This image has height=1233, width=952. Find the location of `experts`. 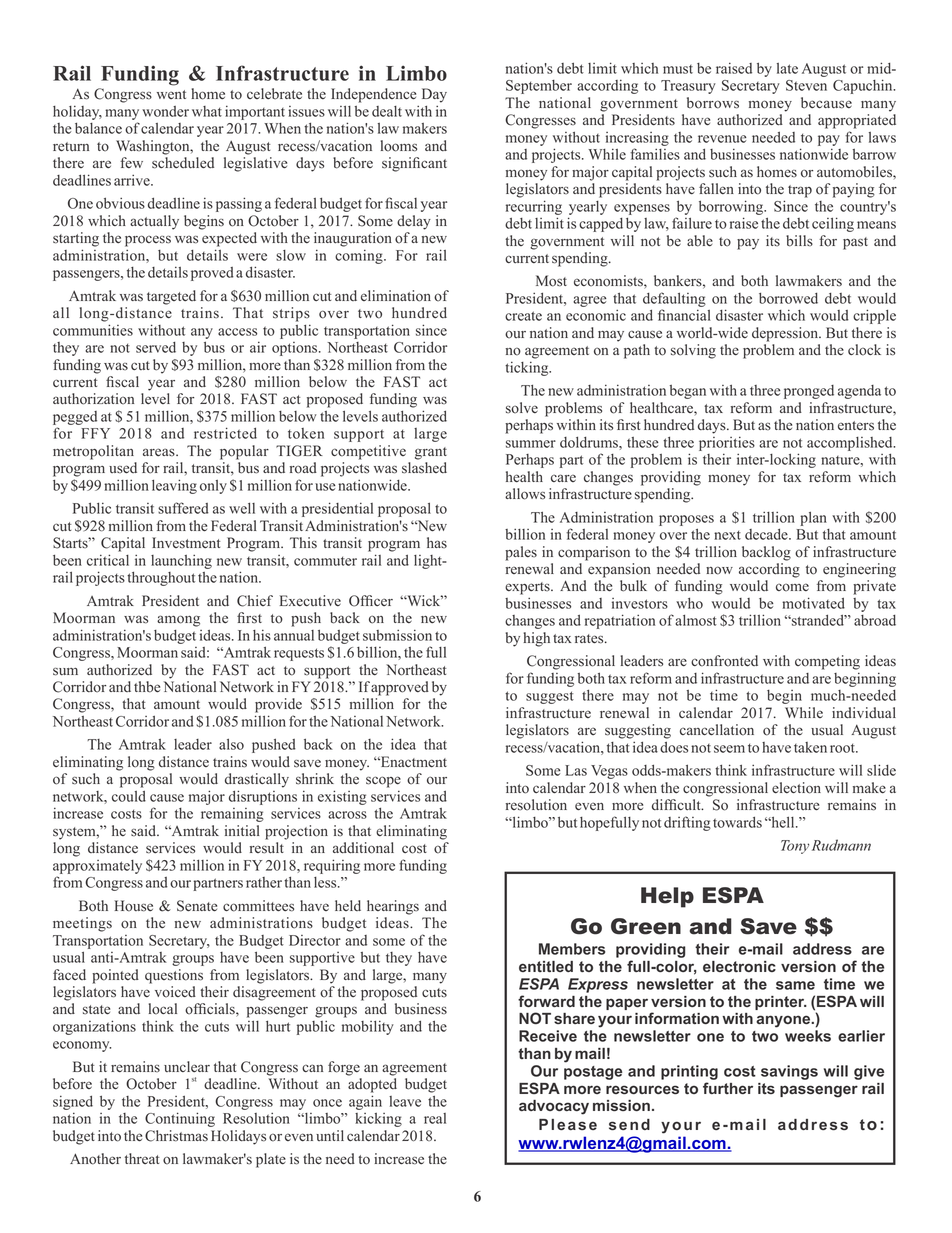

experts is located at coordinates (528, 588).
